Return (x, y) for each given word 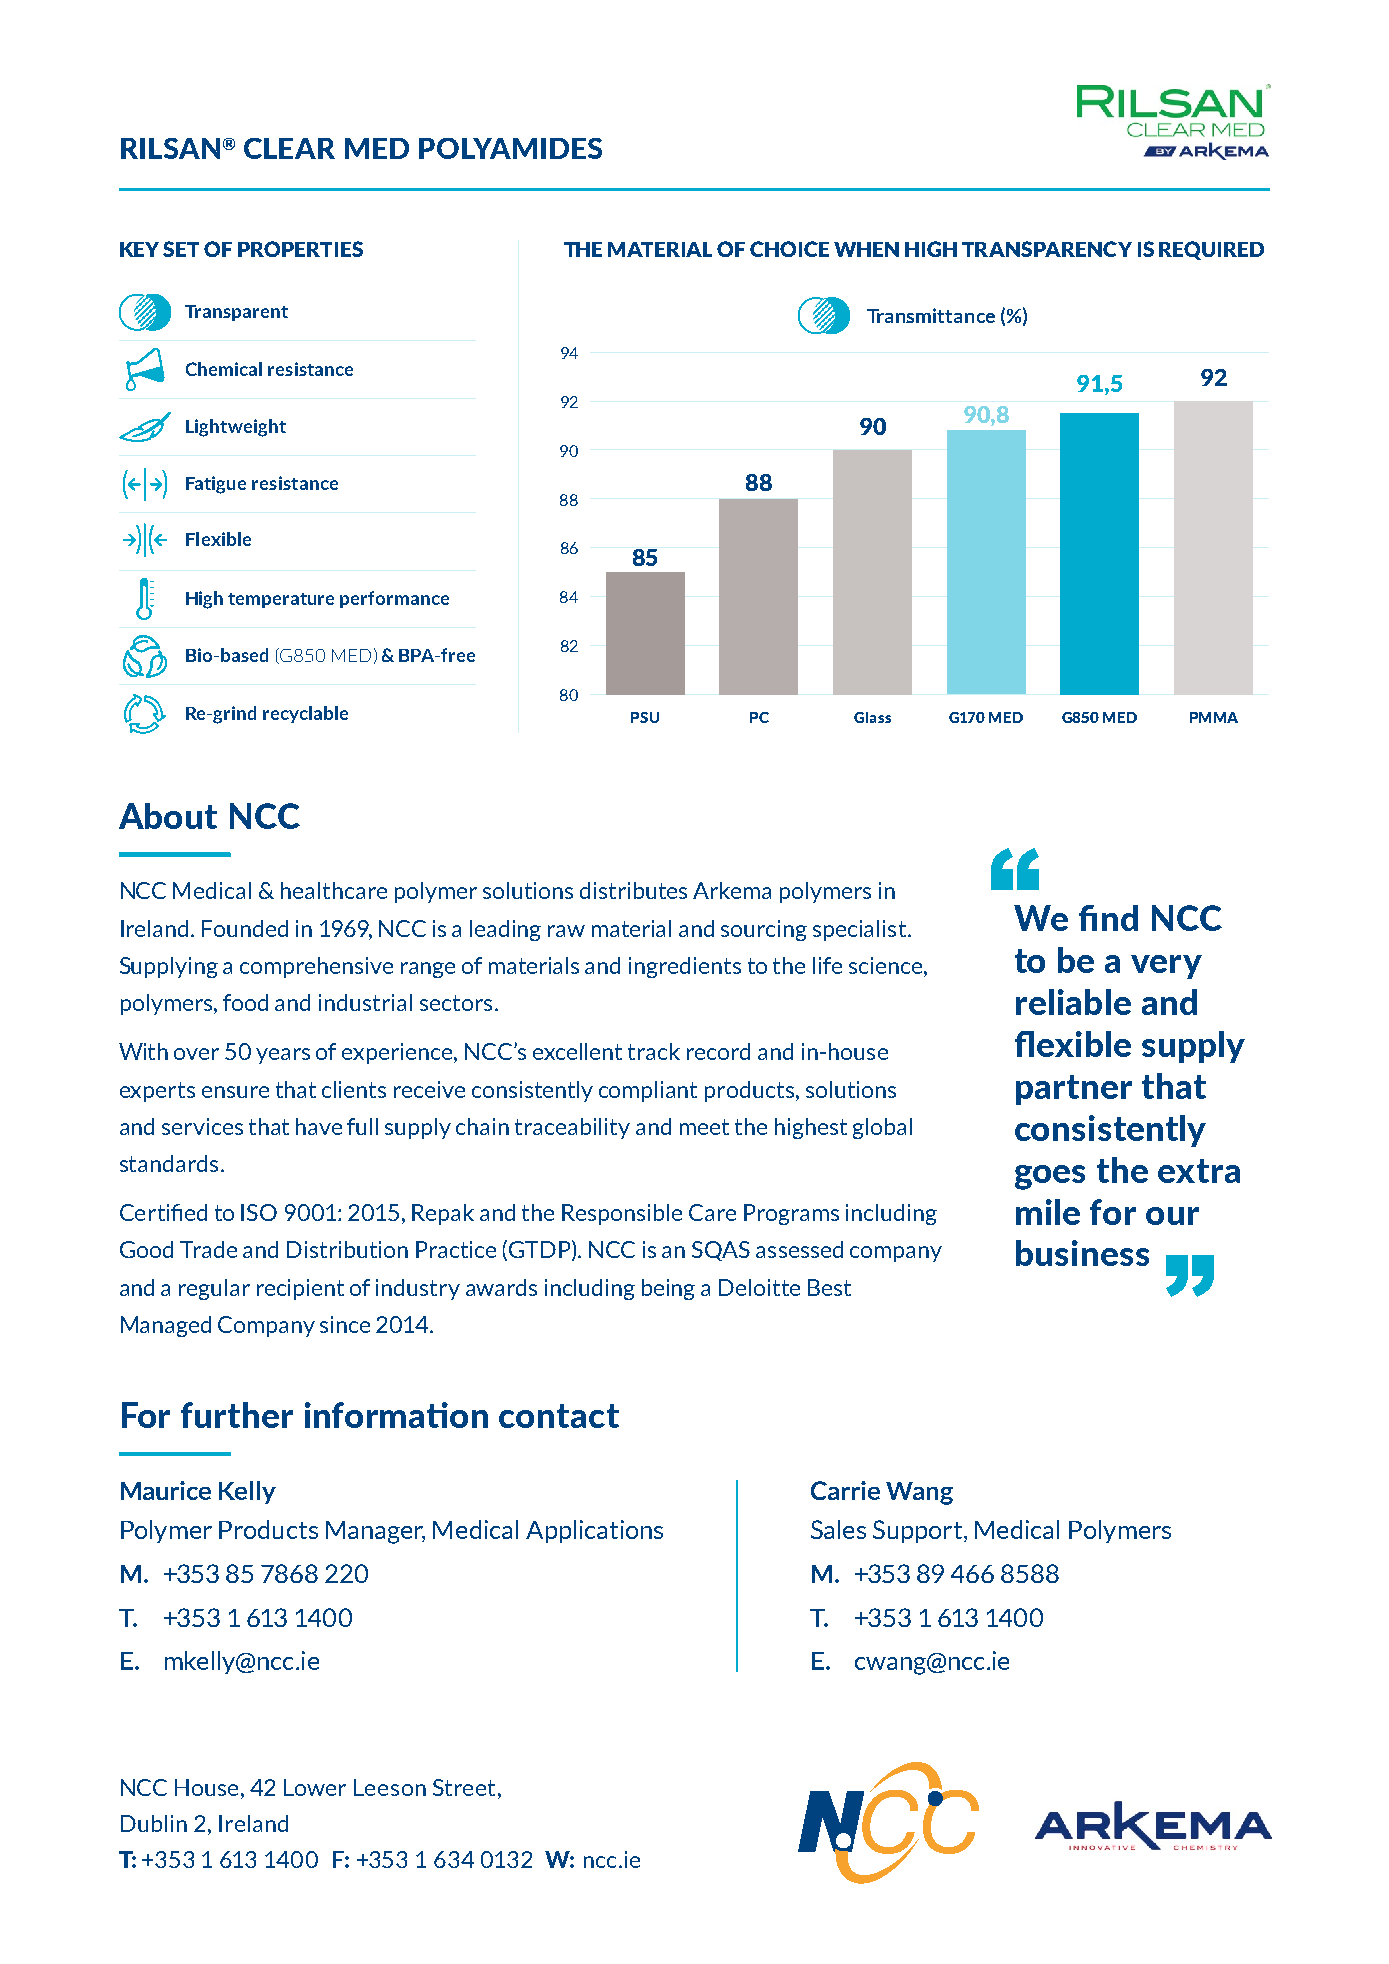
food (245, 1002)
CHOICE (789, 249)
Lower (315, 1787)
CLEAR (289, 148)
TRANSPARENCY (1047, 249)
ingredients (685, 967)
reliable (1073, 1002)
